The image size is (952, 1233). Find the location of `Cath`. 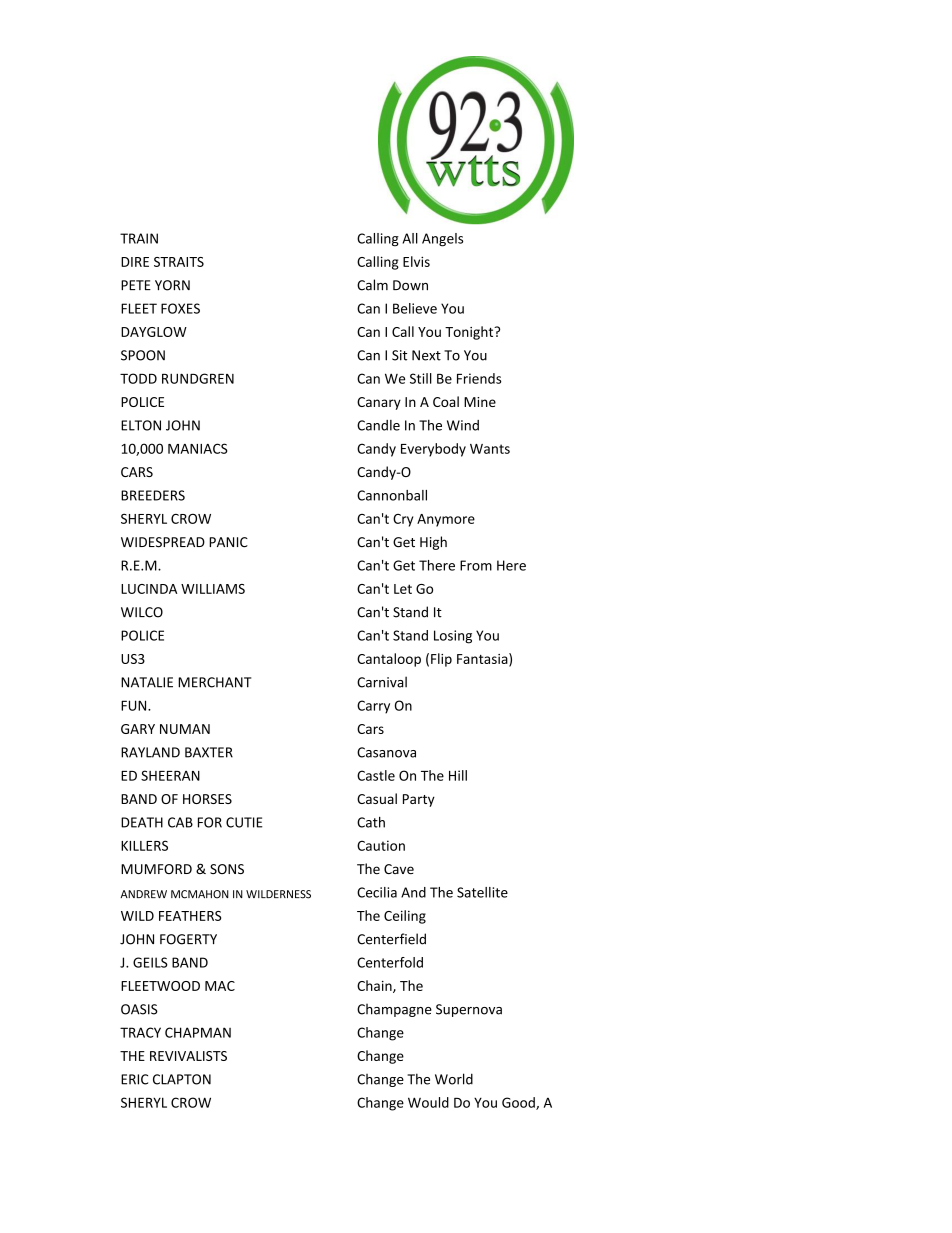

Cath is located at coordinates (371, 822).
